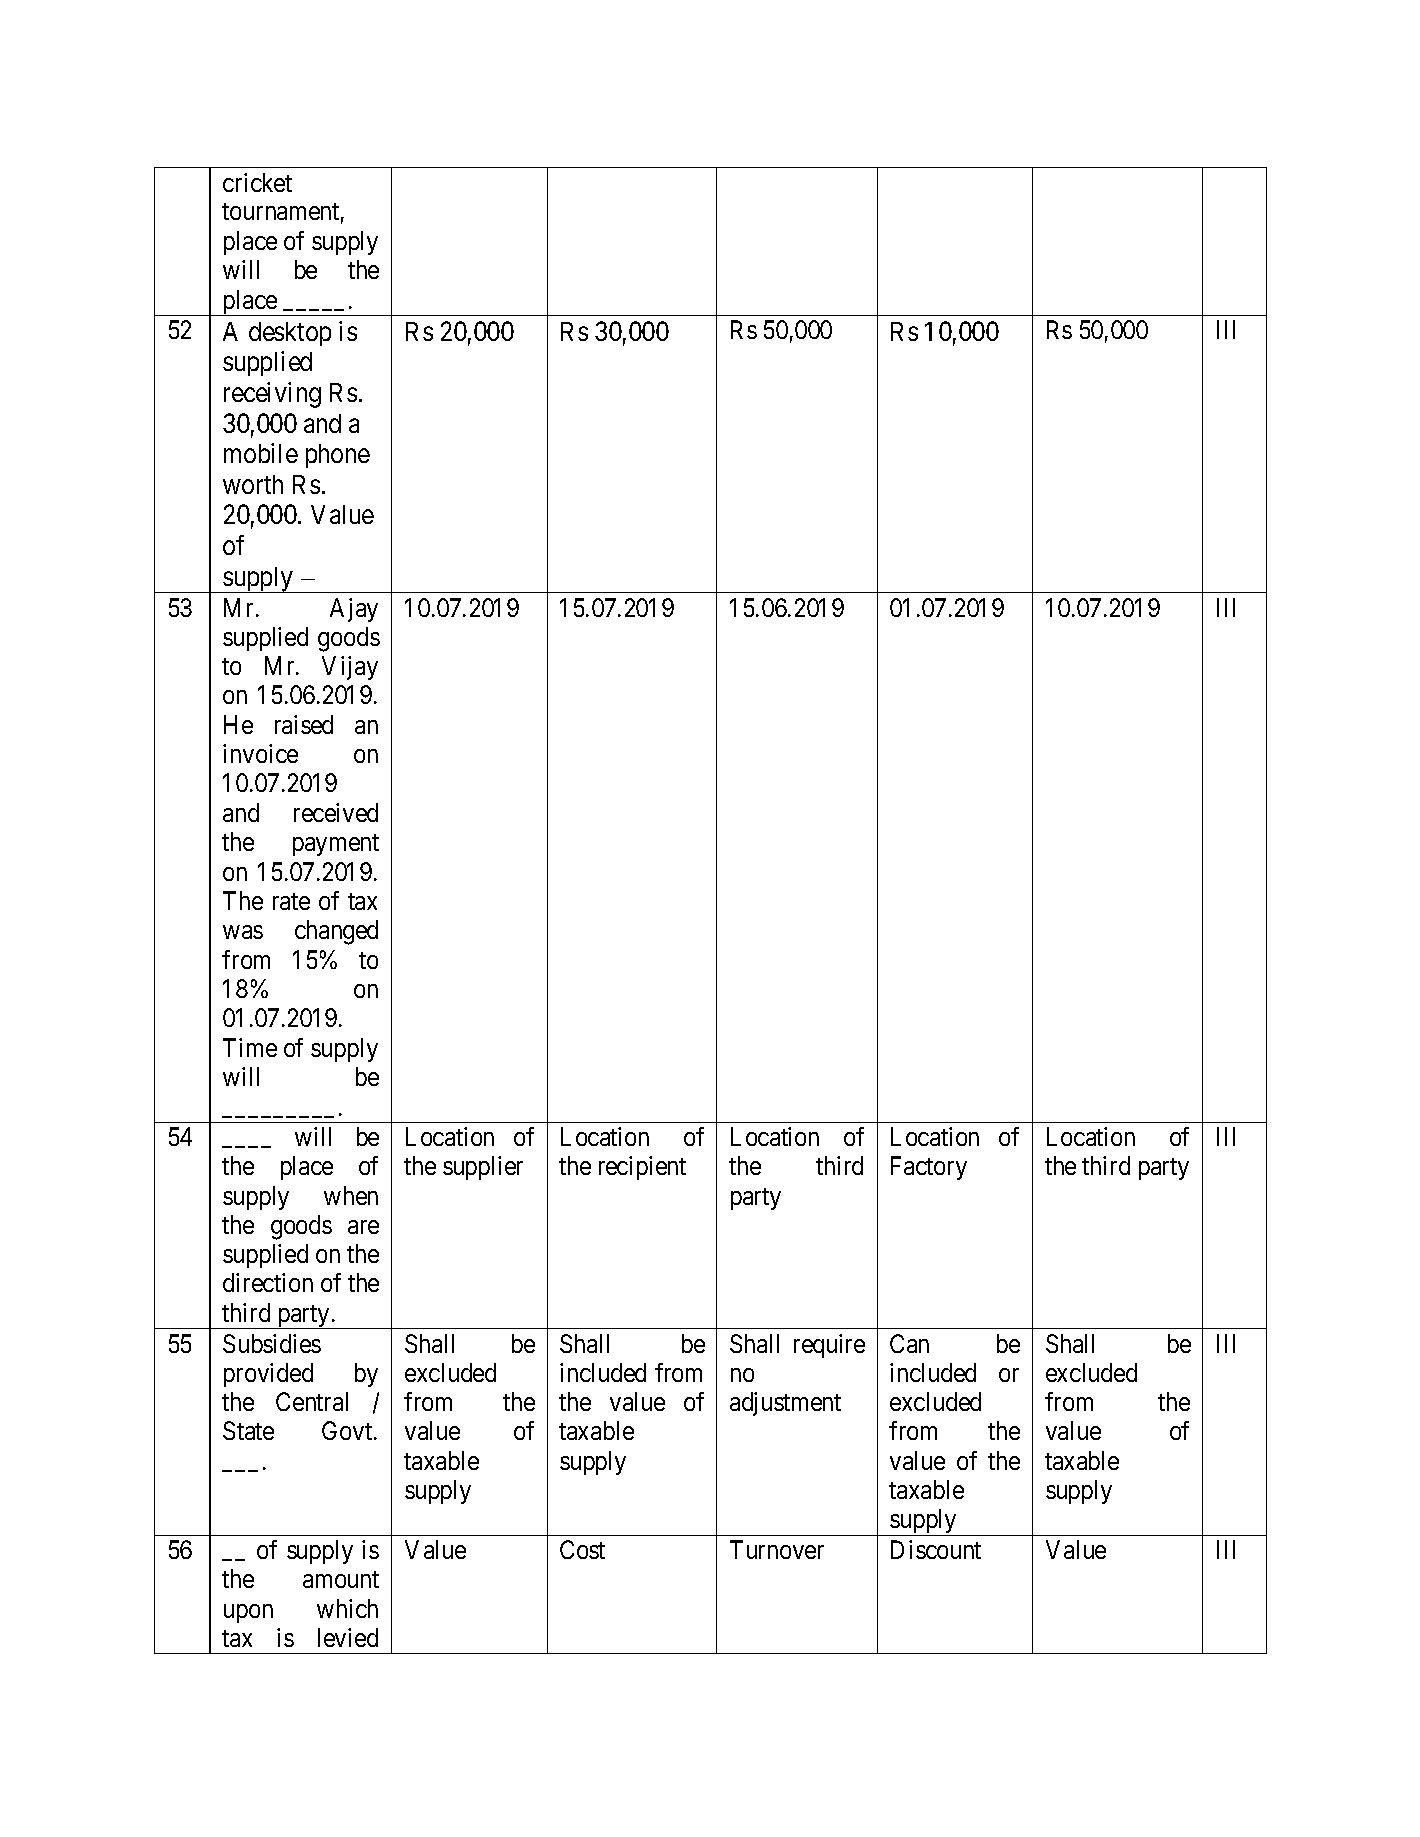 This image has height=1837, width=1420. I want to click on Cost, so click(582, 1549).
